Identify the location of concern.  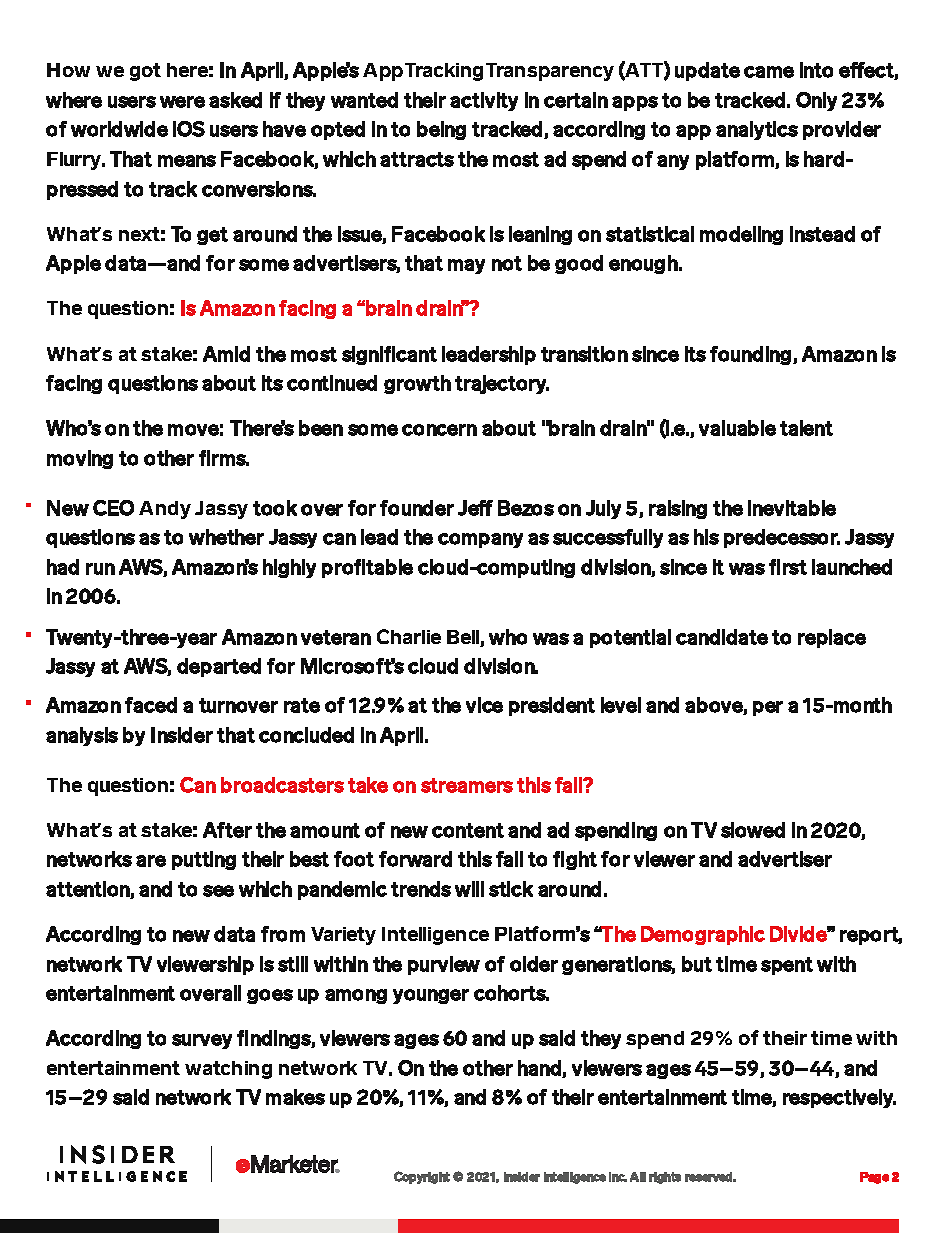
(439, 430).
